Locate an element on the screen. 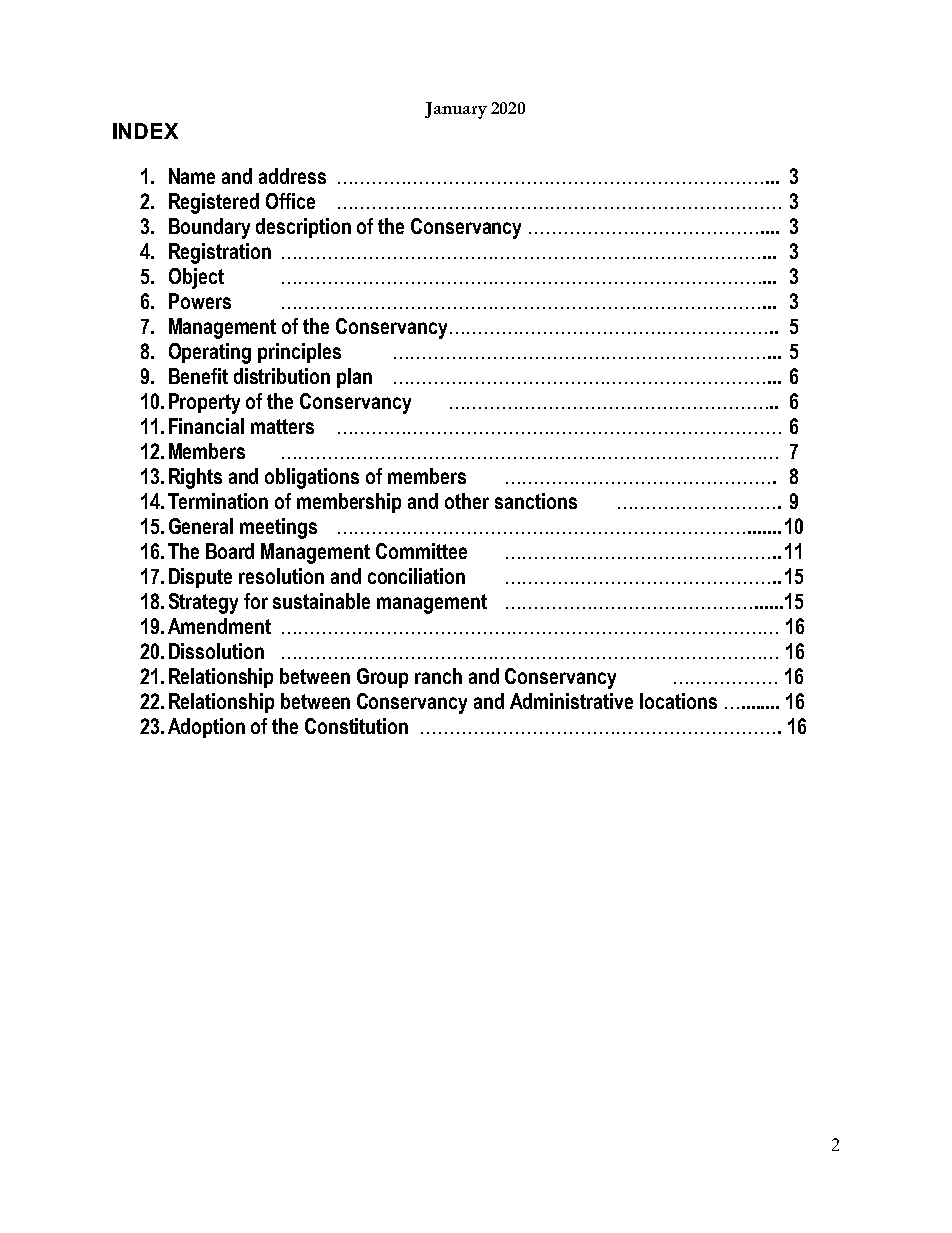 This screenshot has height=1233, width=952. Rights is located at coordinates (195, 478).
